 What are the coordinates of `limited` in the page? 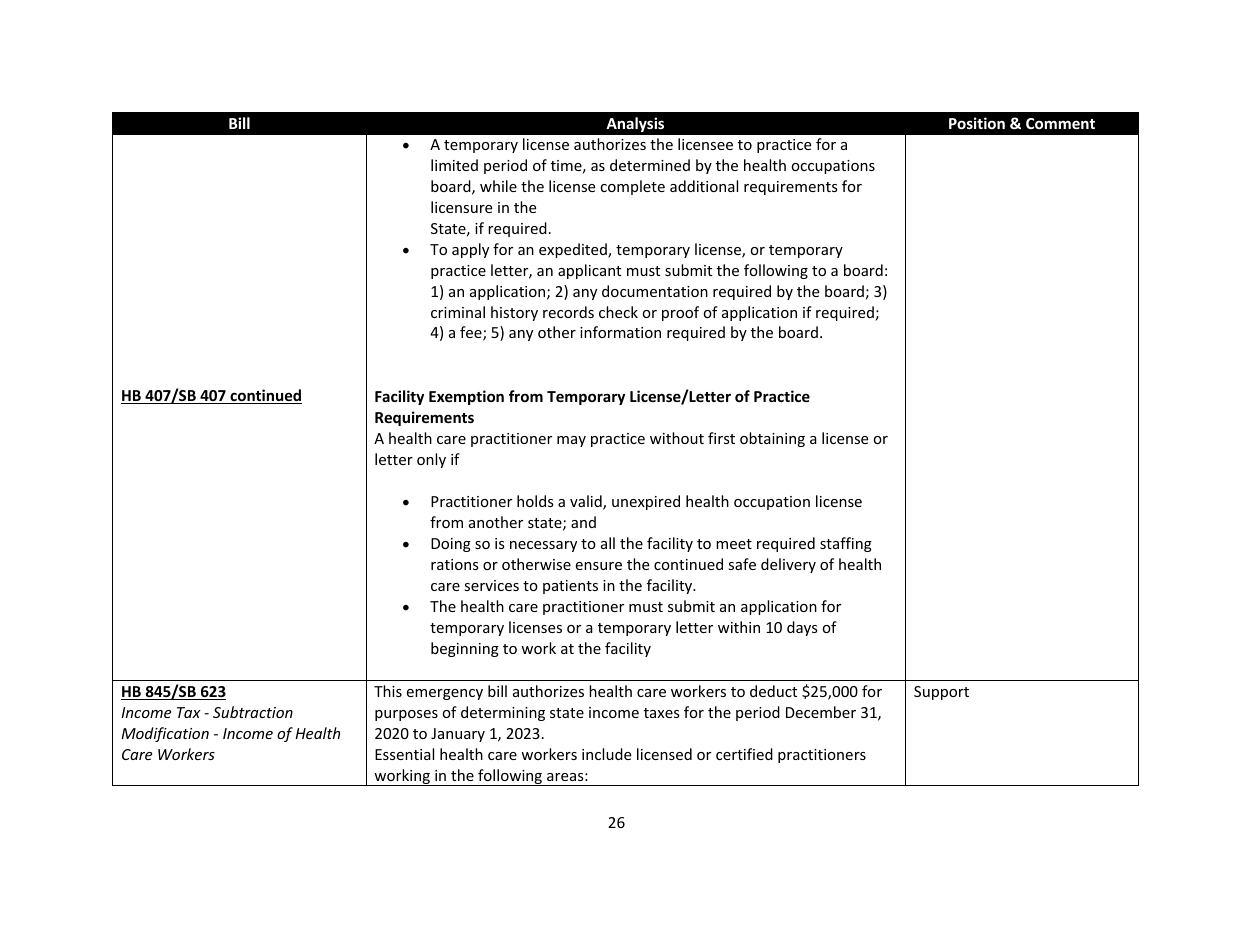 It's located at (454, 165).
